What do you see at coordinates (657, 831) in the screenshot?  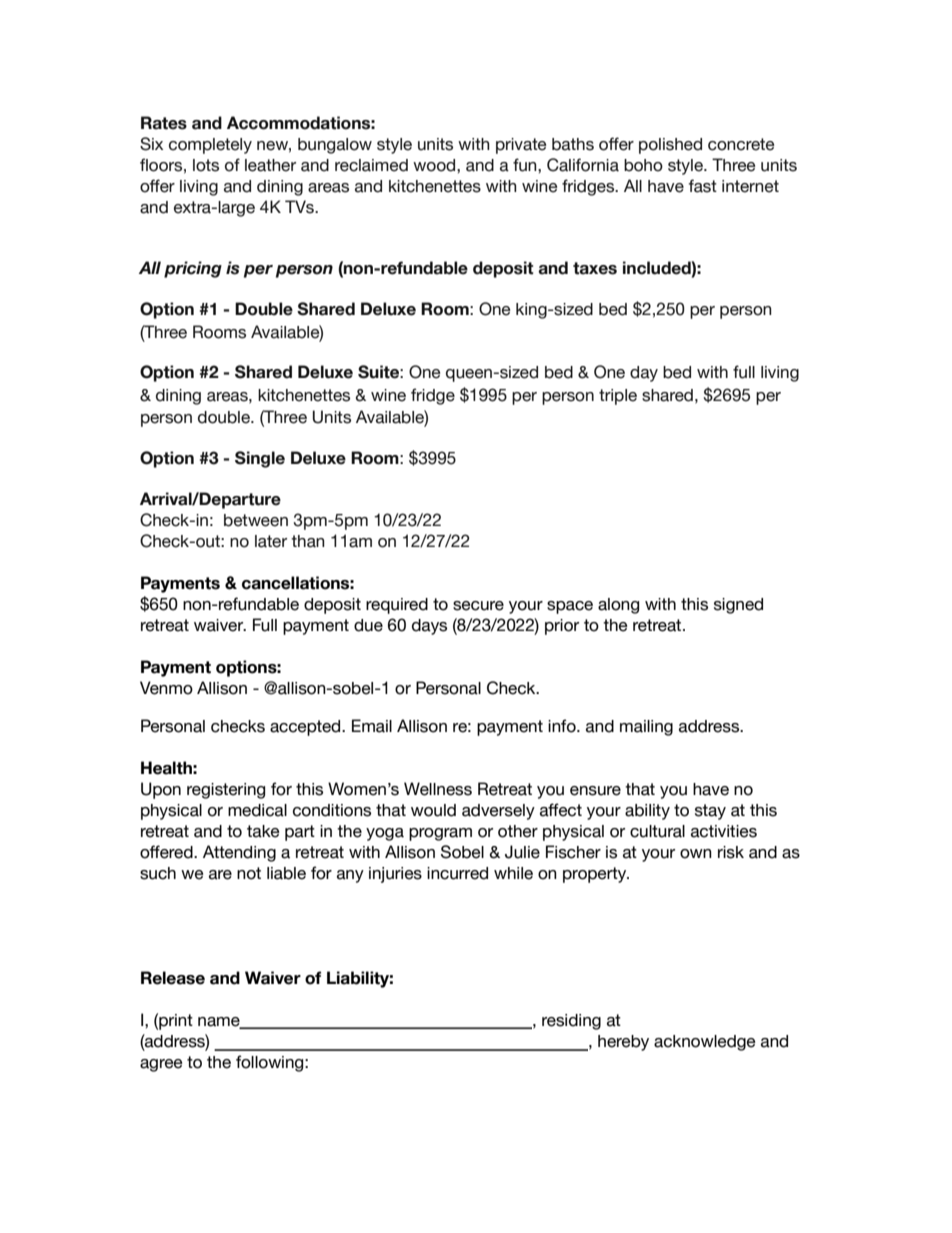 I see `cultural` at bounding box center [657, 831].
